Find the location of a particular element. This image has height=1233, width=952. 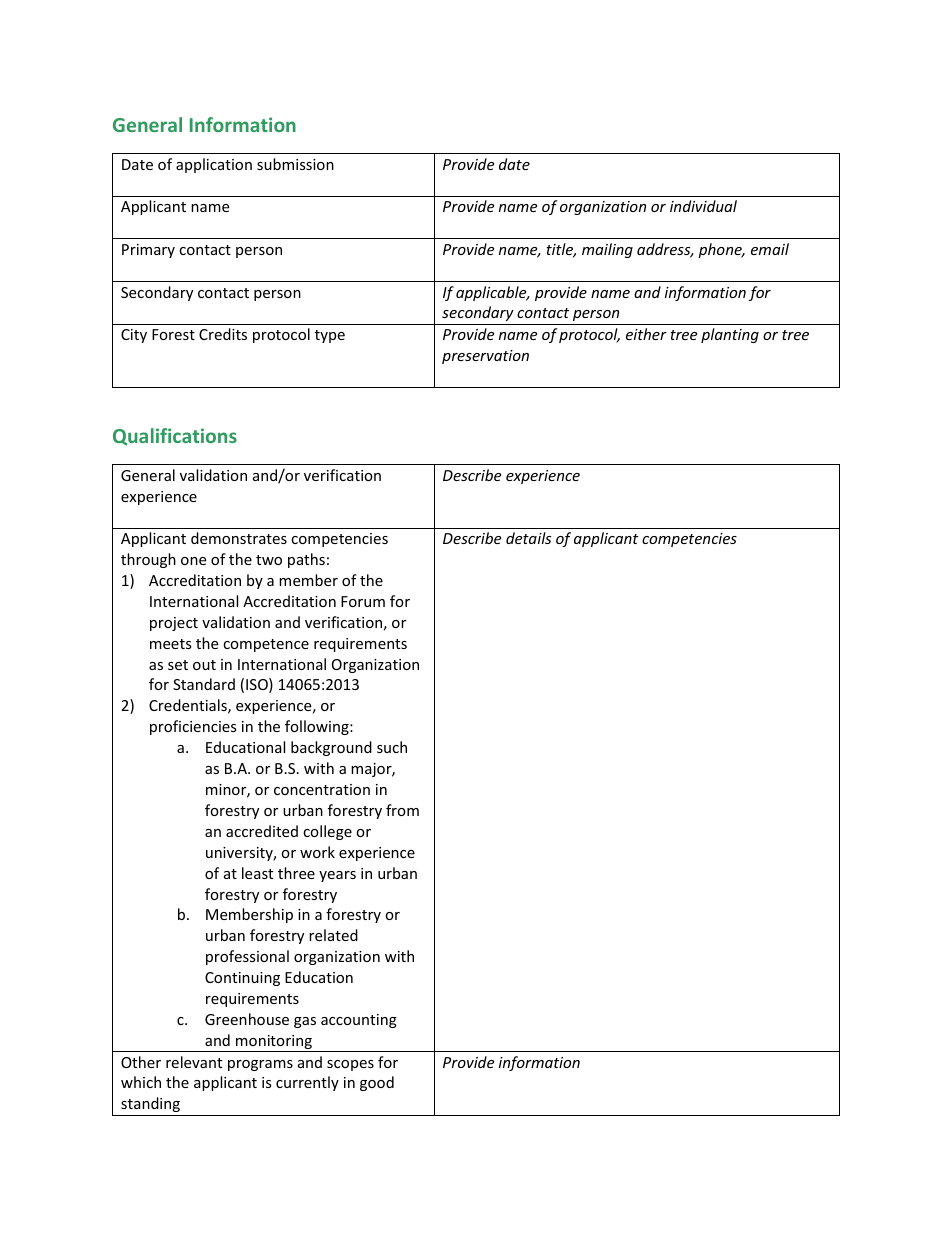

project is located at coordinates (174, 624).
